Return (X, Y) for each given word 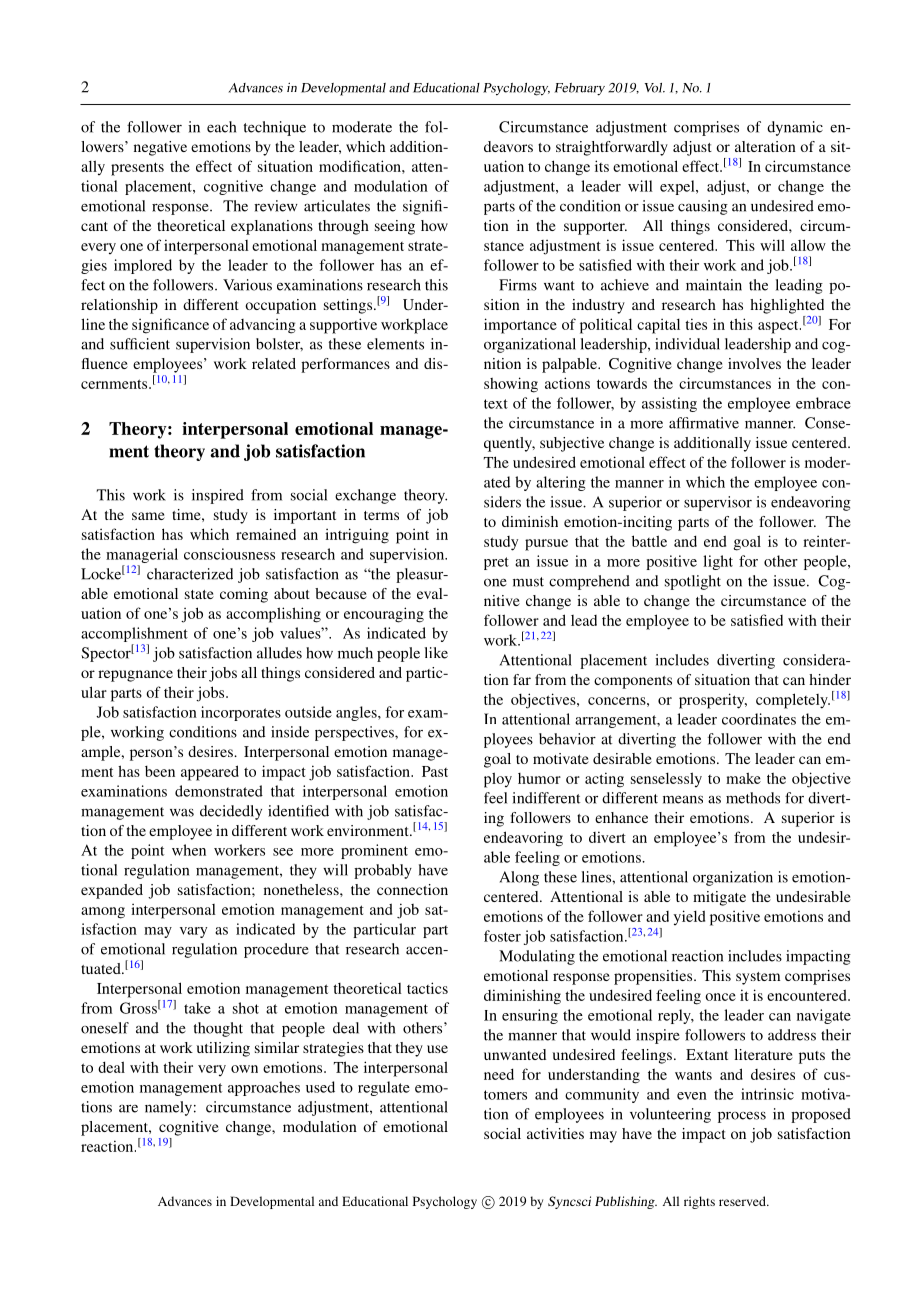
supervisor (718, 503)
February (579, 89)
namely (168, 1108)
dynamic (795, 128)
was (182, 812)
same (148, 516)
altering (561, 483)
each (221, 127)
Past (435, 771)
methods (753, 798)
